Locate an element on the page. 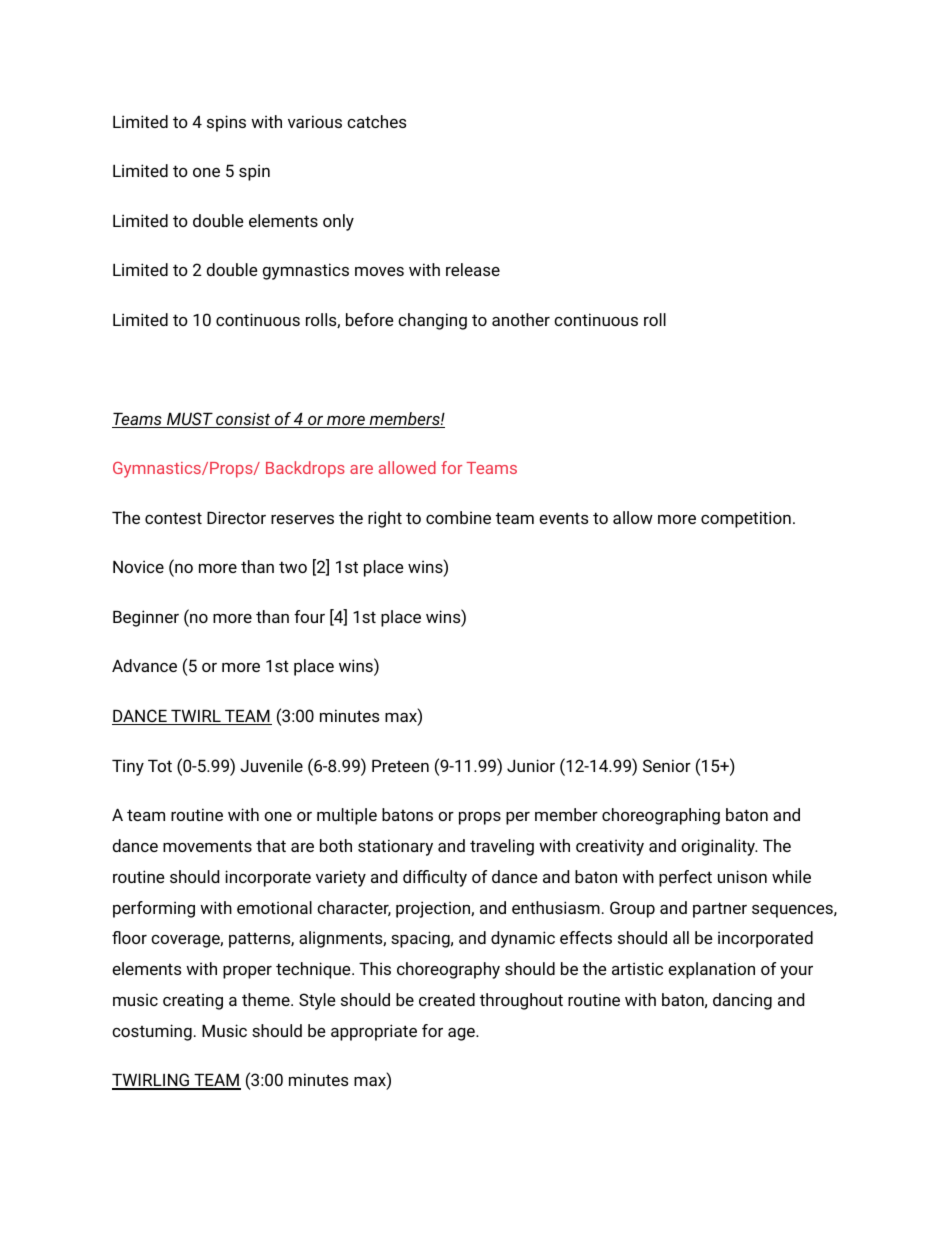 The width and height of the image is (952, 1233). release is located at coordinates (473, 269).
